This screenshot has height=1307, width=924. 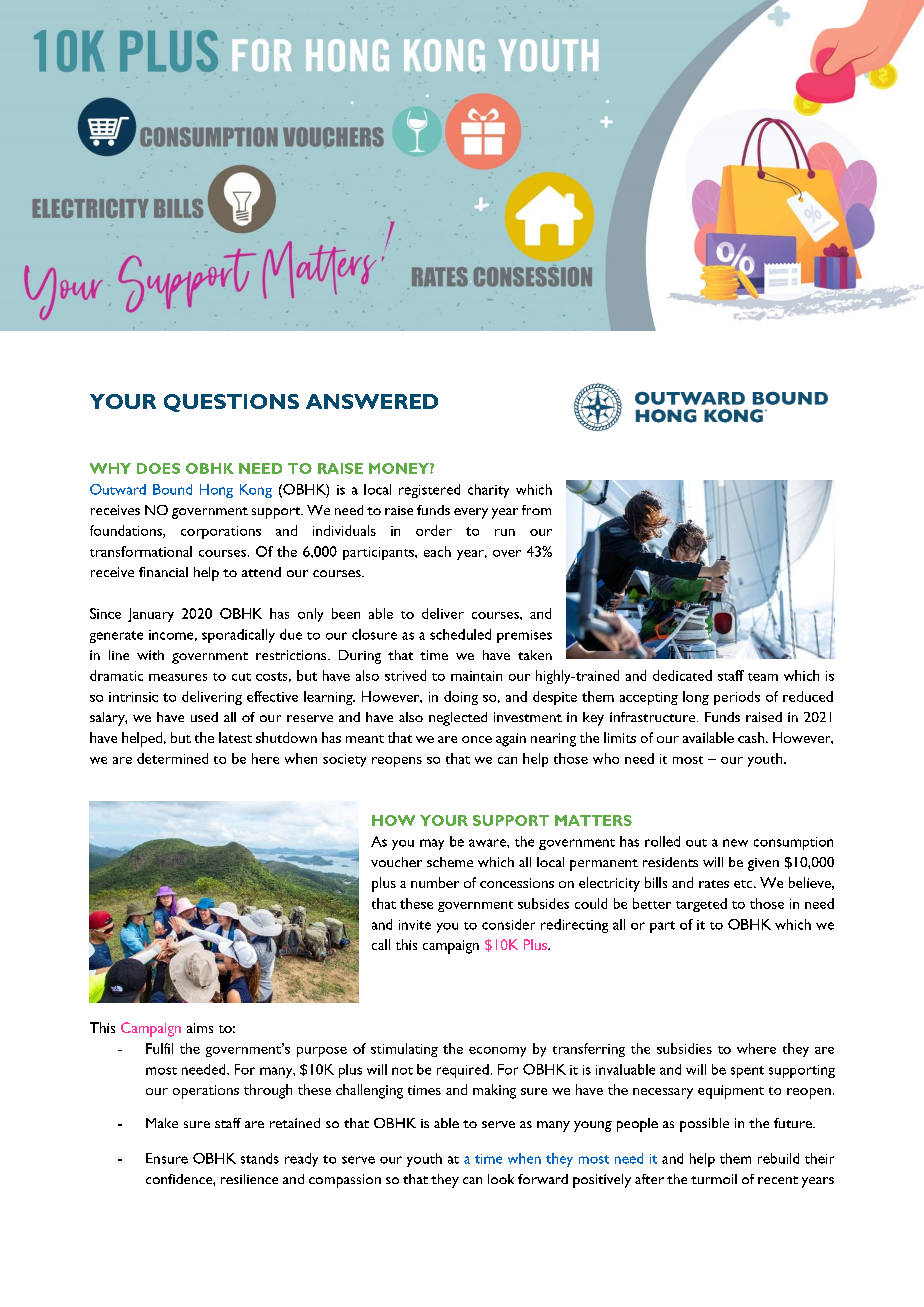 What do you see at coordinates (415, 925) in the screenshot?
I see `invite` at bounding box center [415, 925].
